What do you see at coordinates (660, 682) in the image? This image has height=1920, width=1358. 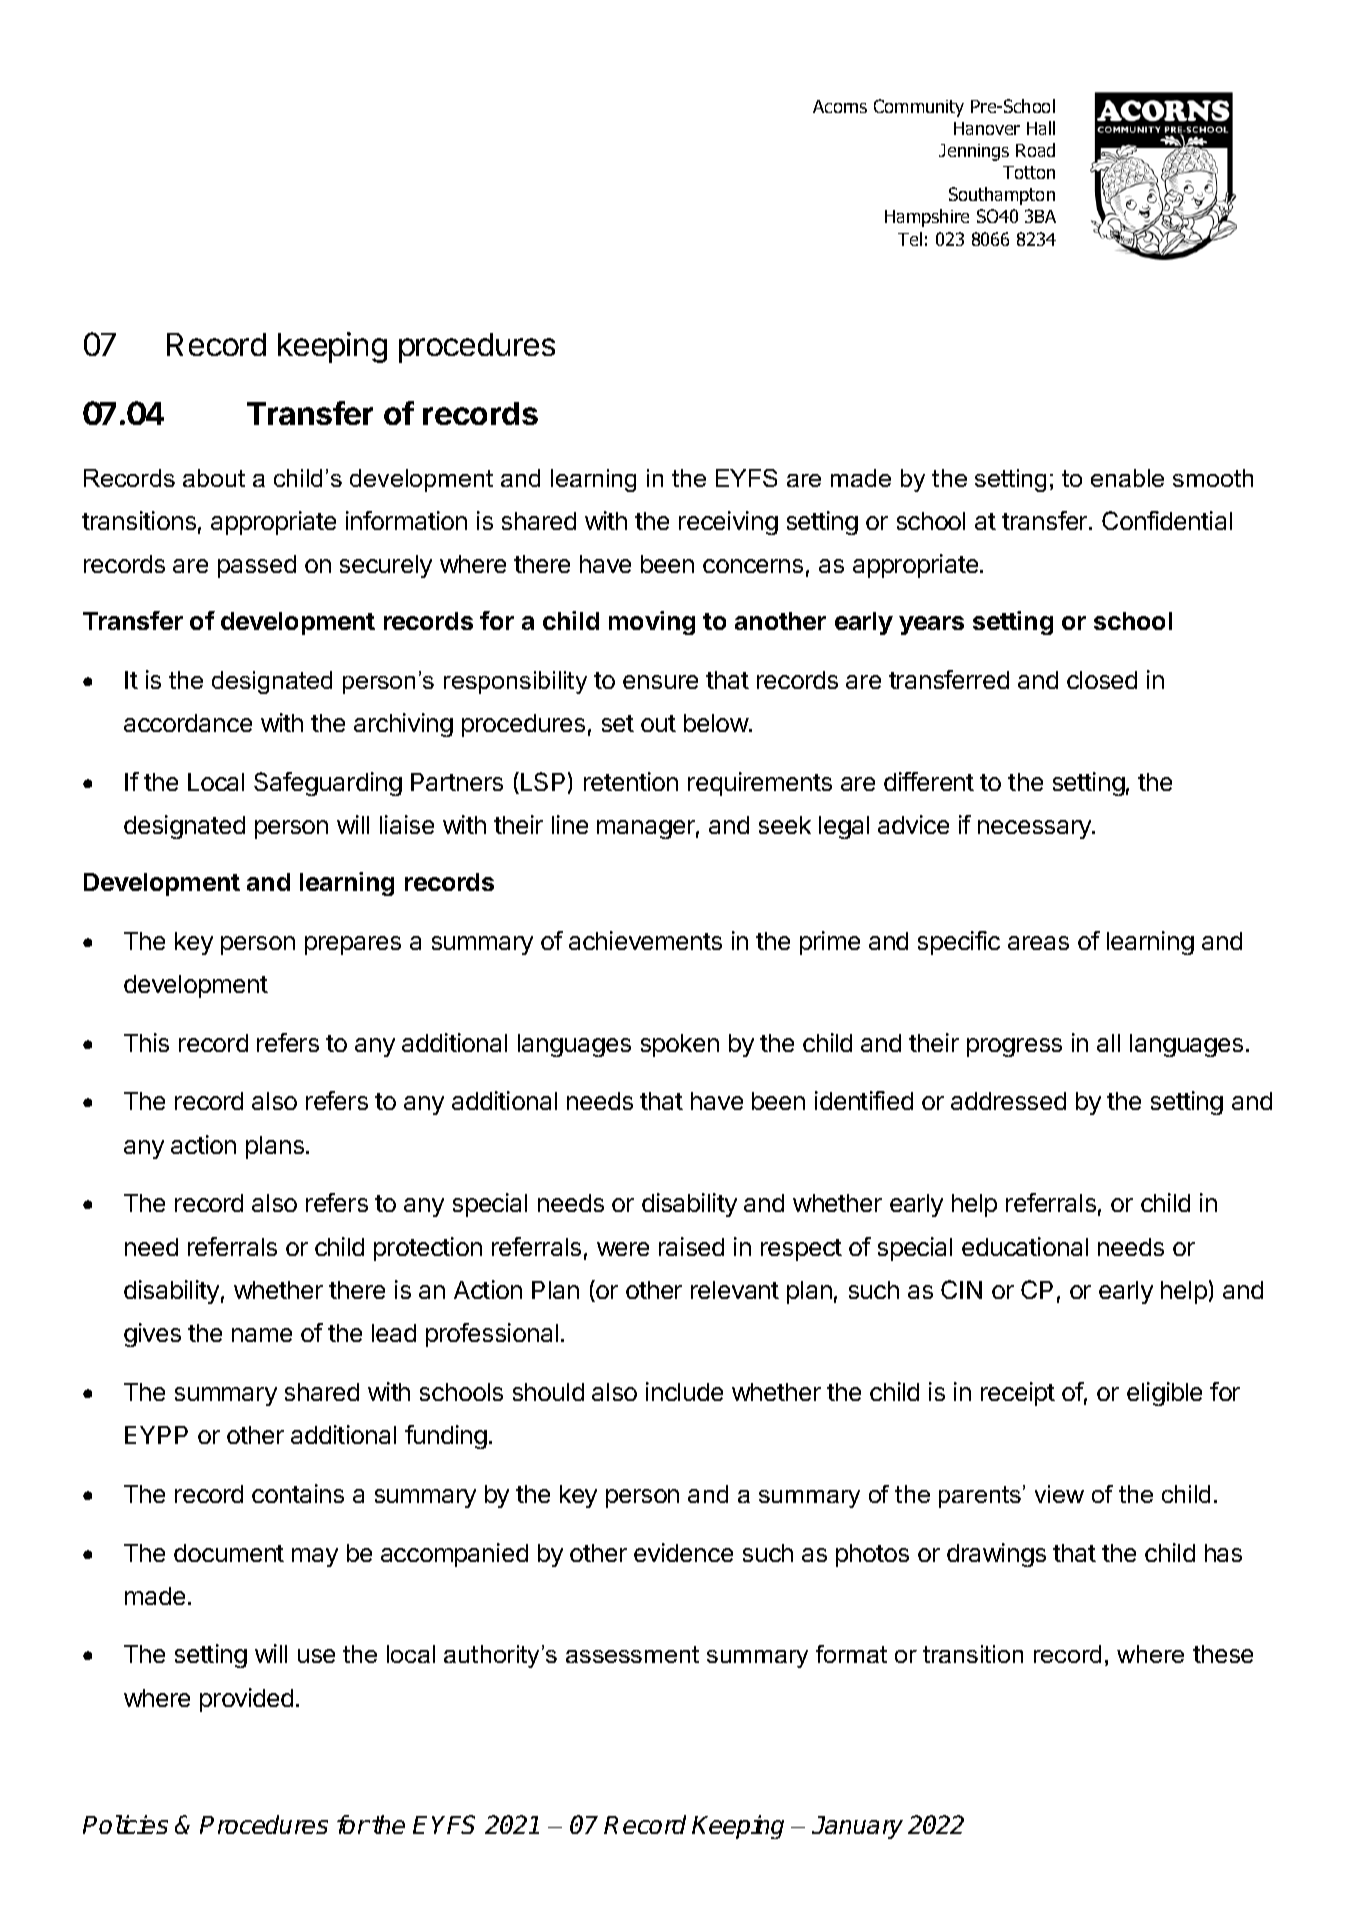 I see `ensure` at bounding box center [660, 682].
